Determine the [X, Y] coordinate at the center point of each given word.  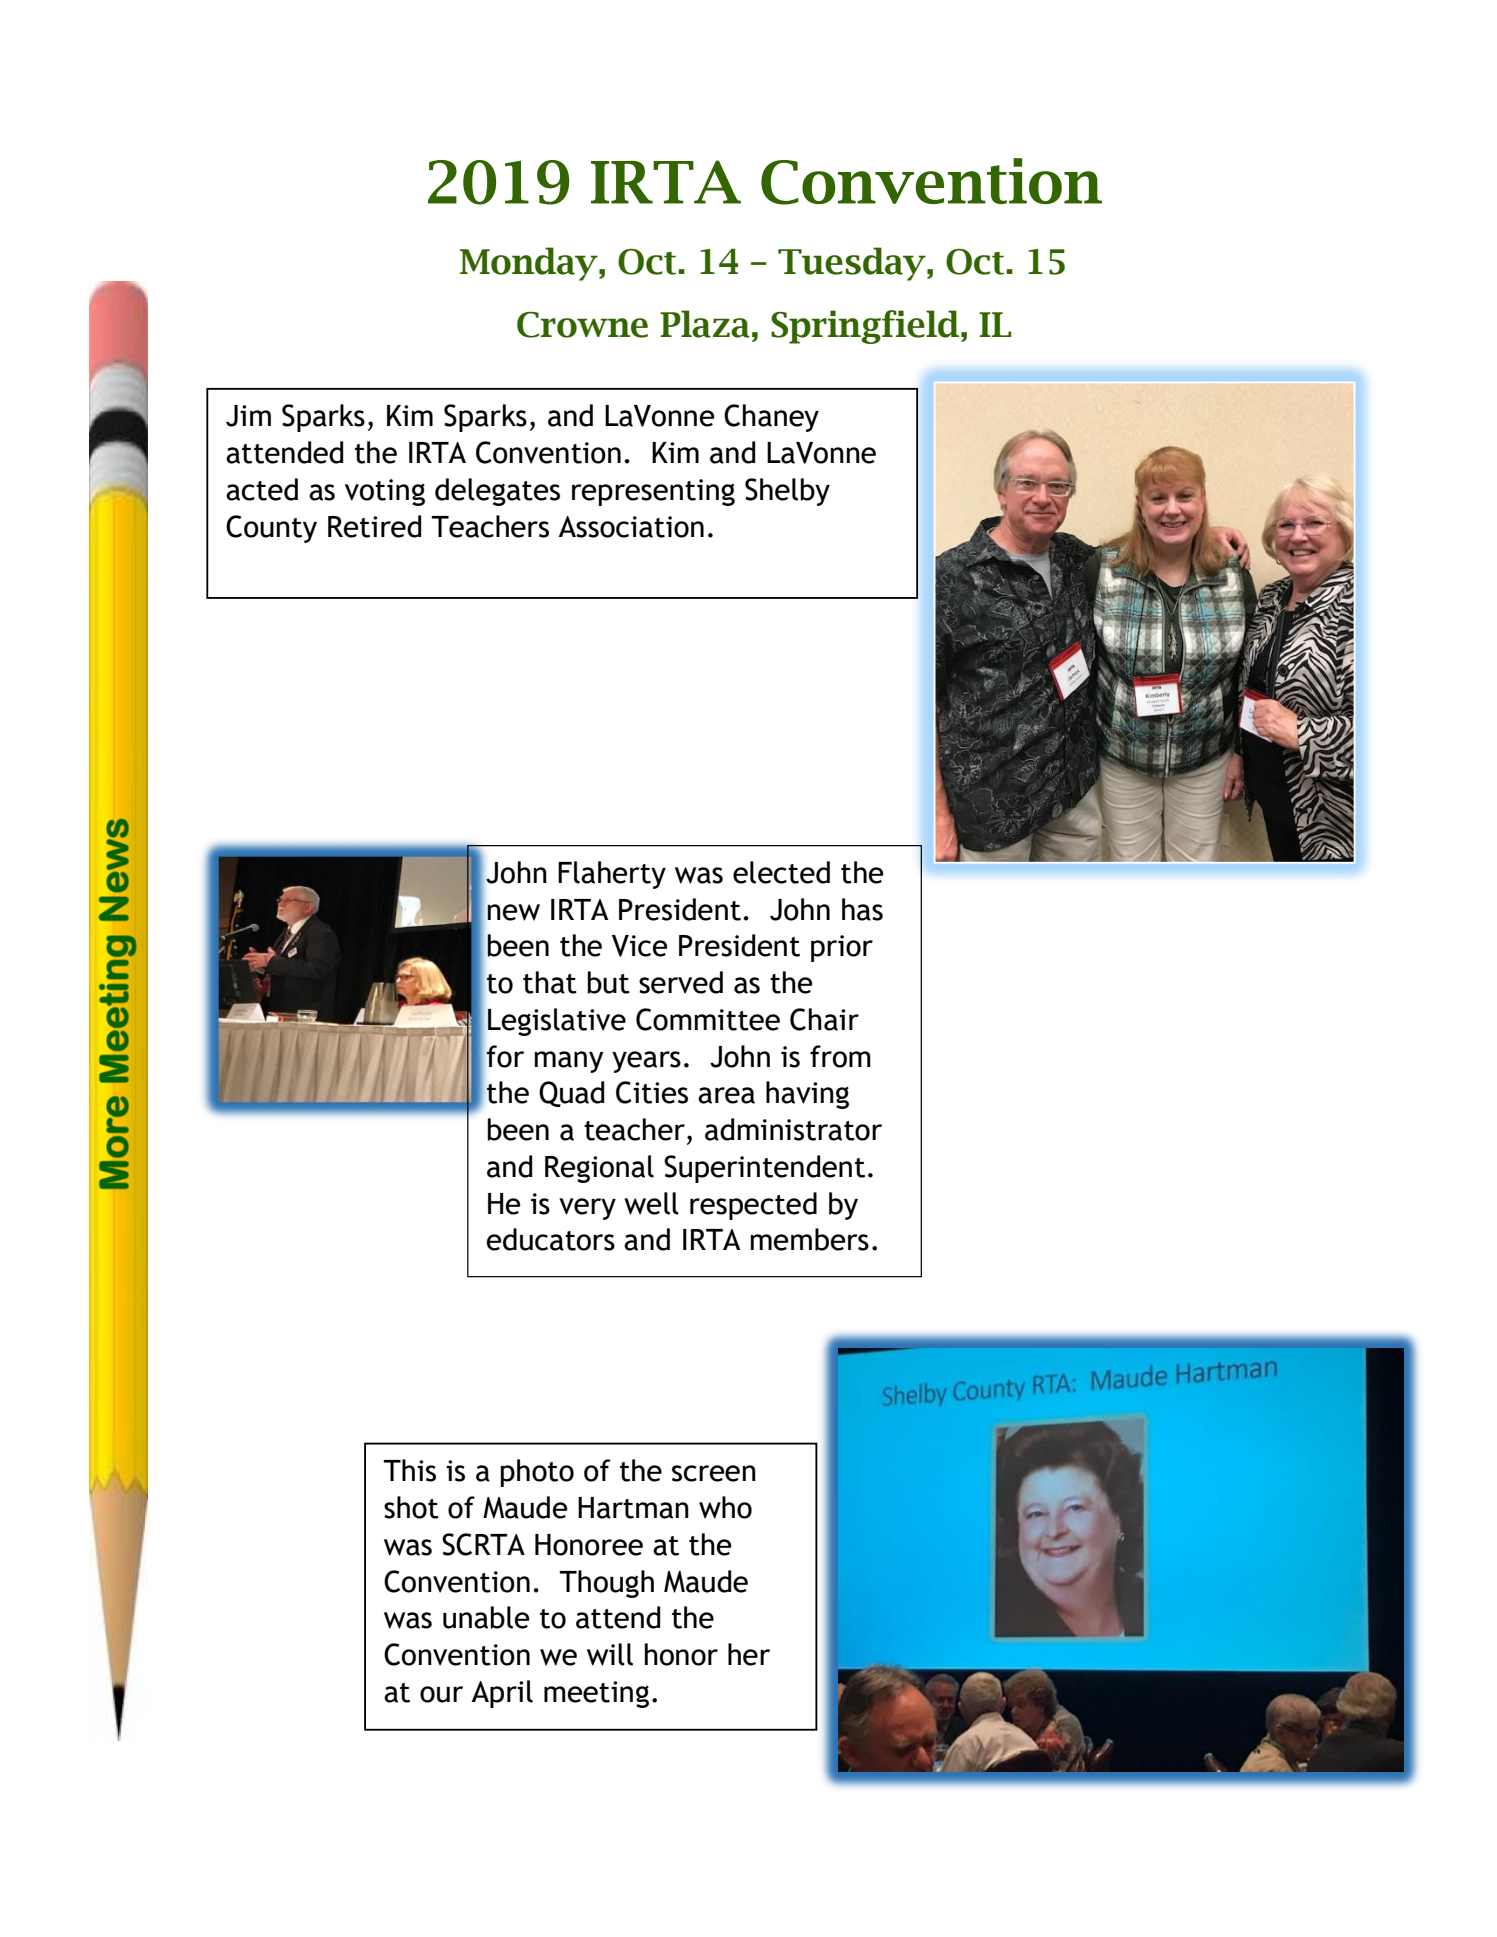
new [513, 912]
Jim [248, 416]
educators [551, 1239]
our [441, 1694]
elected [781, 872]
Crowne [582, 325]
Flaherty [612, 875]
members [810, 1239]
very [587, 1209]
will [610, 1654]
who [725, 1507]
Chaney [771, 418]
